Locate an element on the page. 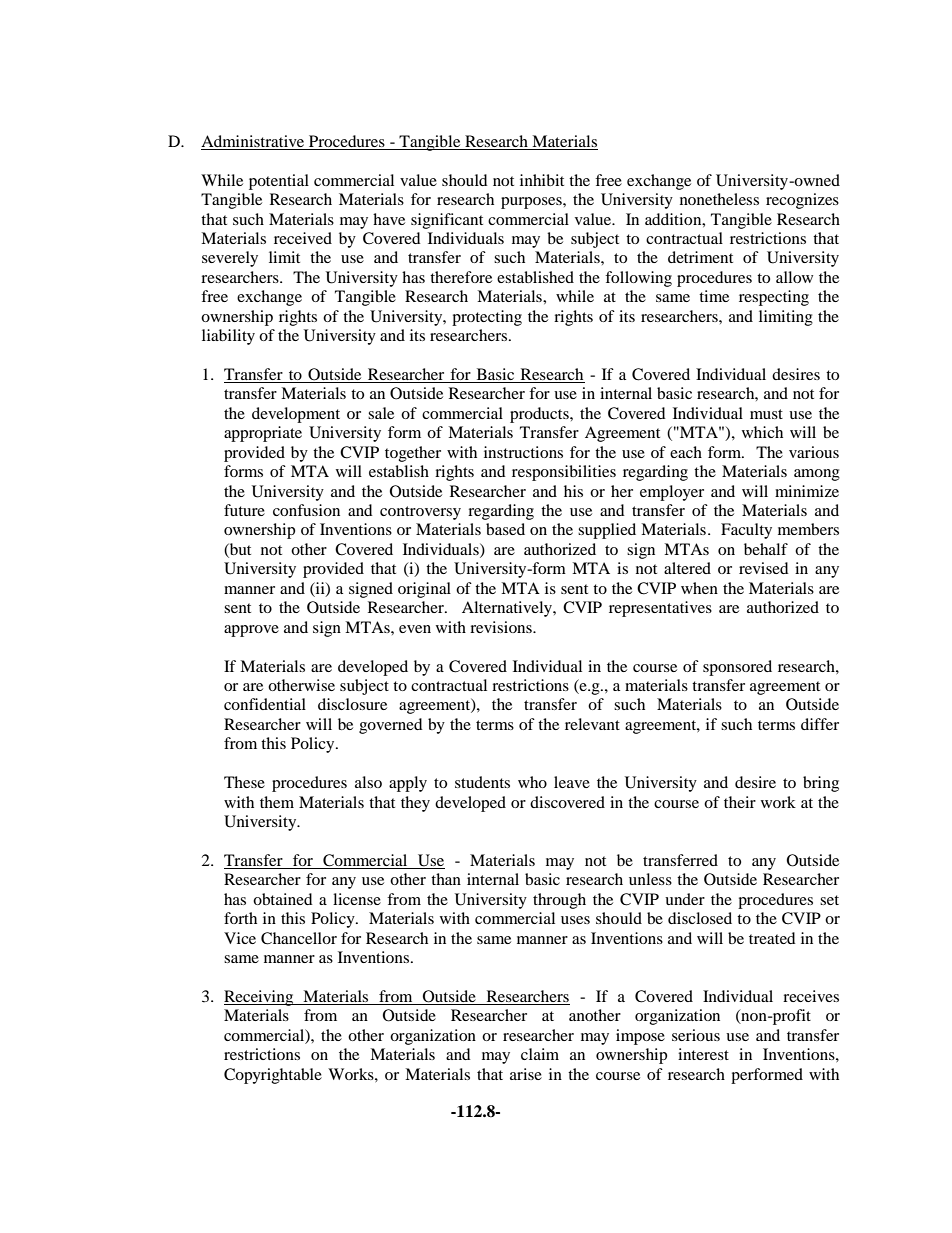 The height and width of the page is (1233, 952). claim is located at coordinates (540, 1054).
